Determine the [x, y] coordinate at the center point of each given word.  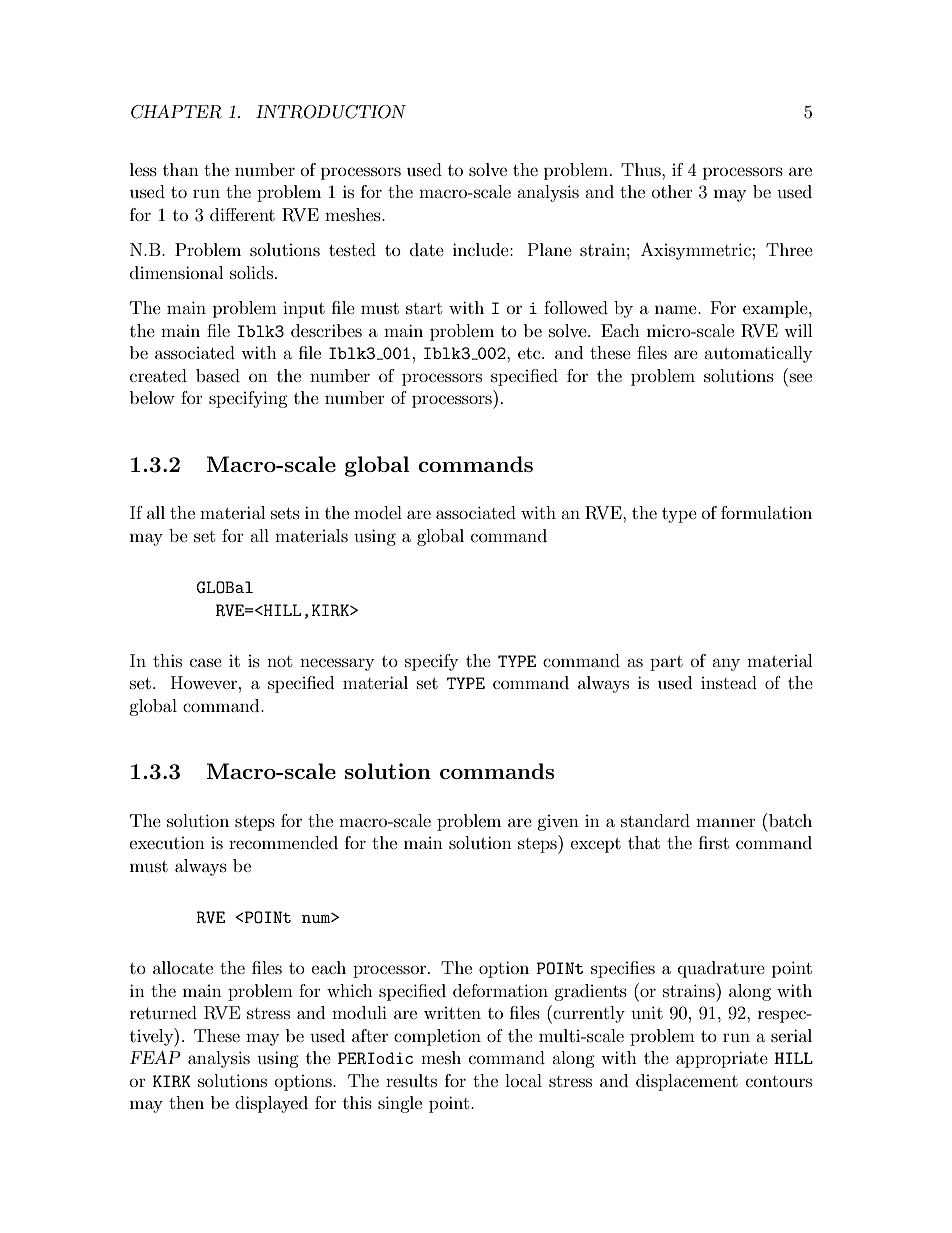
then [186, 1102]
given [558, 823]
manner [726, 822]
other [672, 191]
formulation [766, 512]
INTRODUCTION [331, 112]
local [523, 1080]
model [378, 512]
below [152, 397]
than [181, 169]
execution [167, 843]
